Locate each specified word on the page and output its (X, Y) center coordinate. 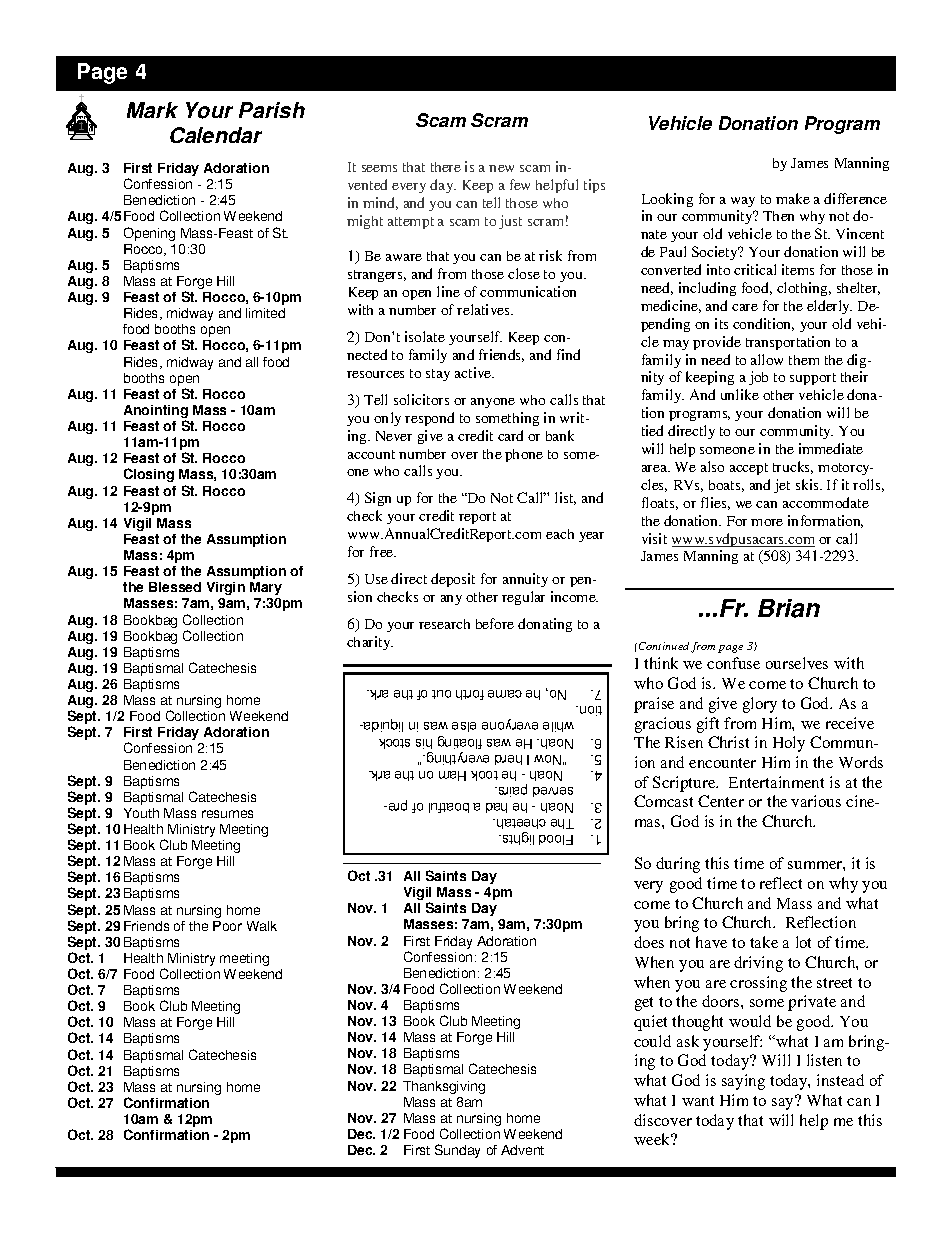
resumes (227, 814)
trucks (793, 467)
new (501, 168)
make (793, 198)
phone (524, 455)
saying (743, 1082)
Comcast (663, 801)
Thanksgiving (444, 1087)
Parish (272, 110)
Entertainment (776, 782)
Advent (522, 1150)
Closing (149, 475)
